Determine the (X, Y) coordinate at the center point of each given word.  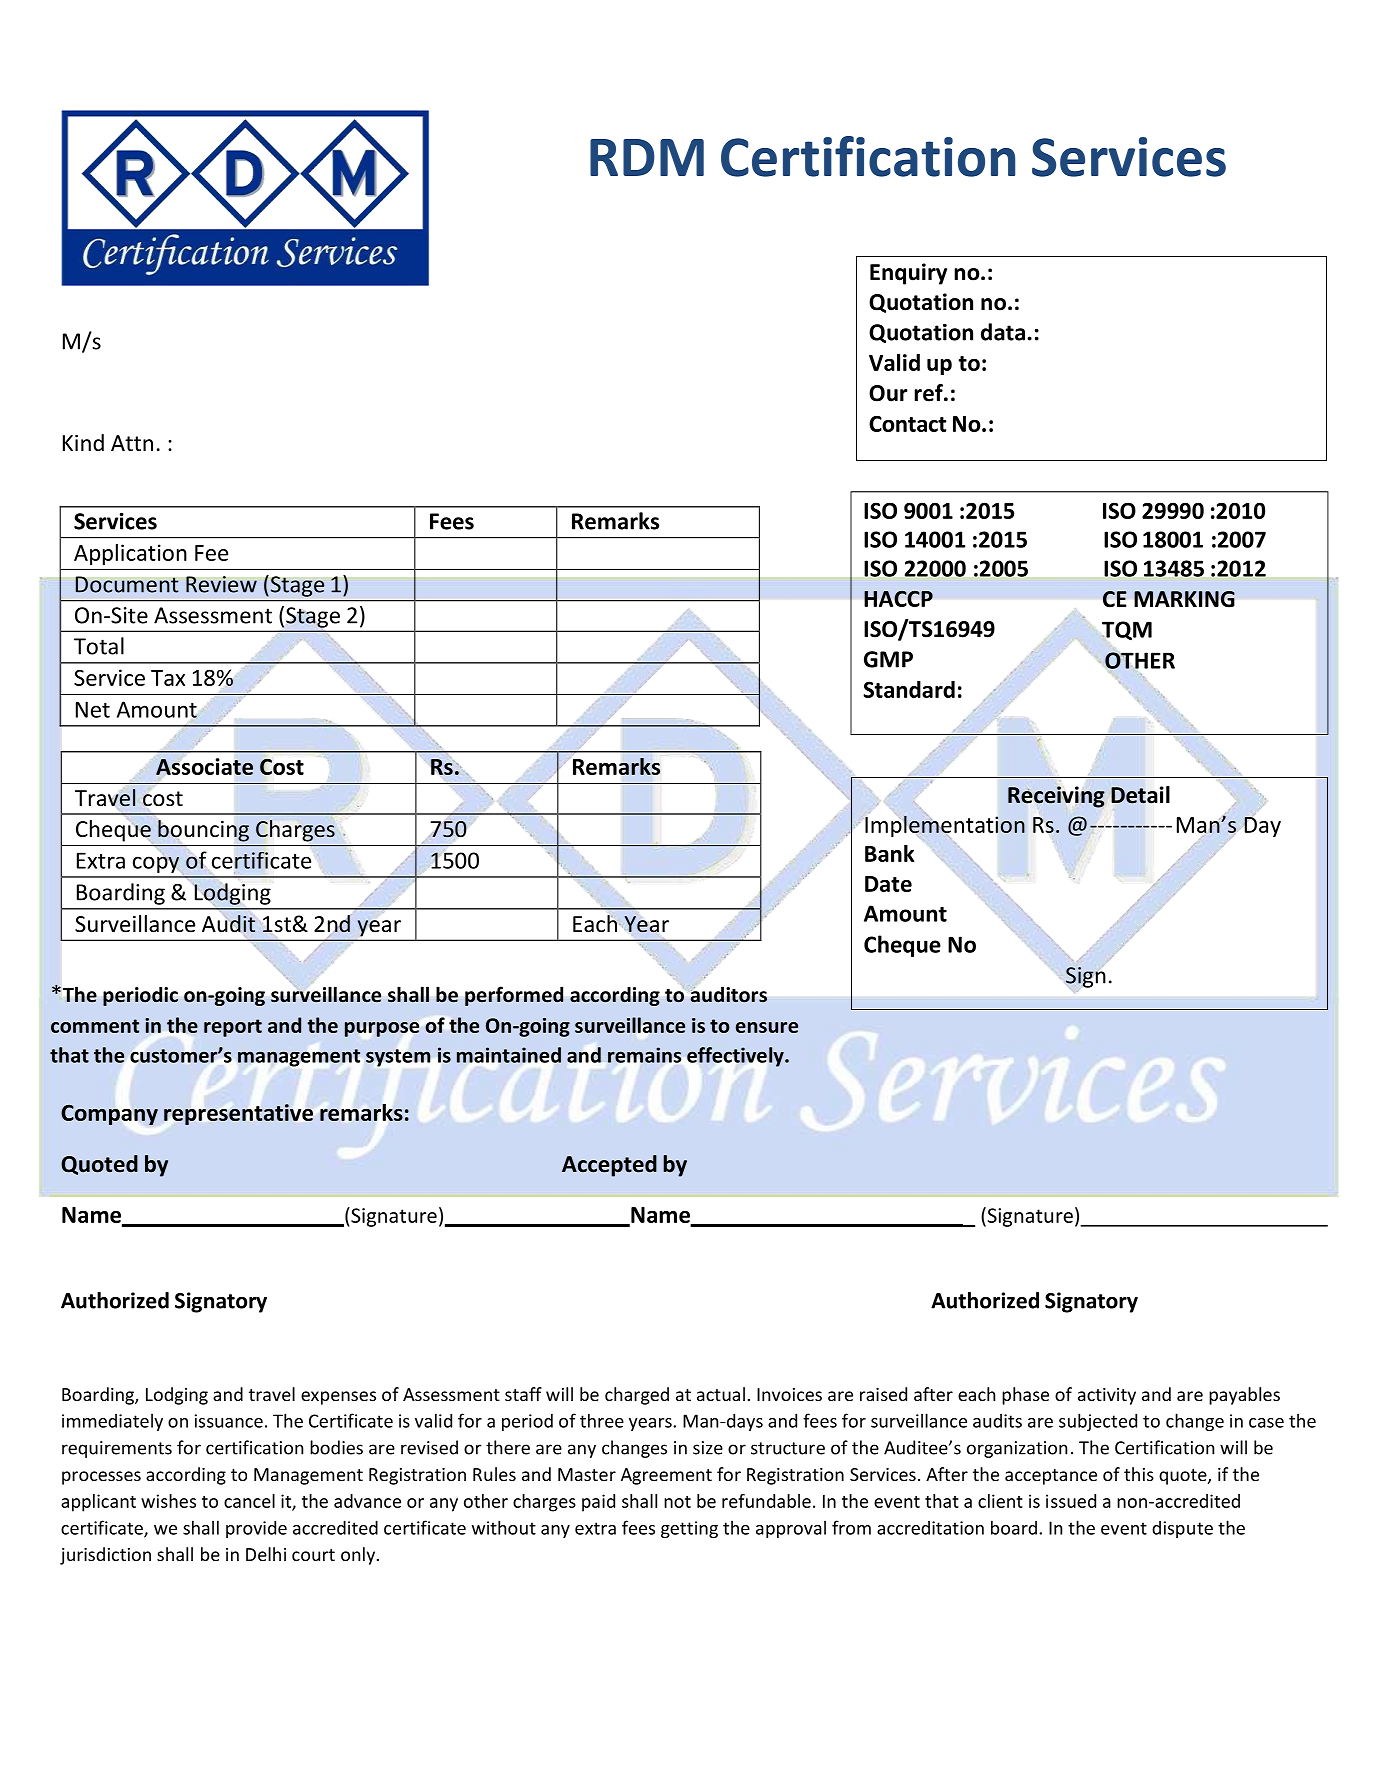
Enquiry (908, 274)
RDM (647, 157)
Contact (907, 424)
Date (888, 884)
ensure (767, 1027)
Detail (1140, 795)
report (233, 1028)
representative (238, 1114)
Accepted (609, 1166)
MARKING (1184, 599)
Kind (83, 442)
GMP (888, 659)
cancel (249, 1501)
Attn (132, 443)
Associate (204, 766)
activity (1107, 1396)
